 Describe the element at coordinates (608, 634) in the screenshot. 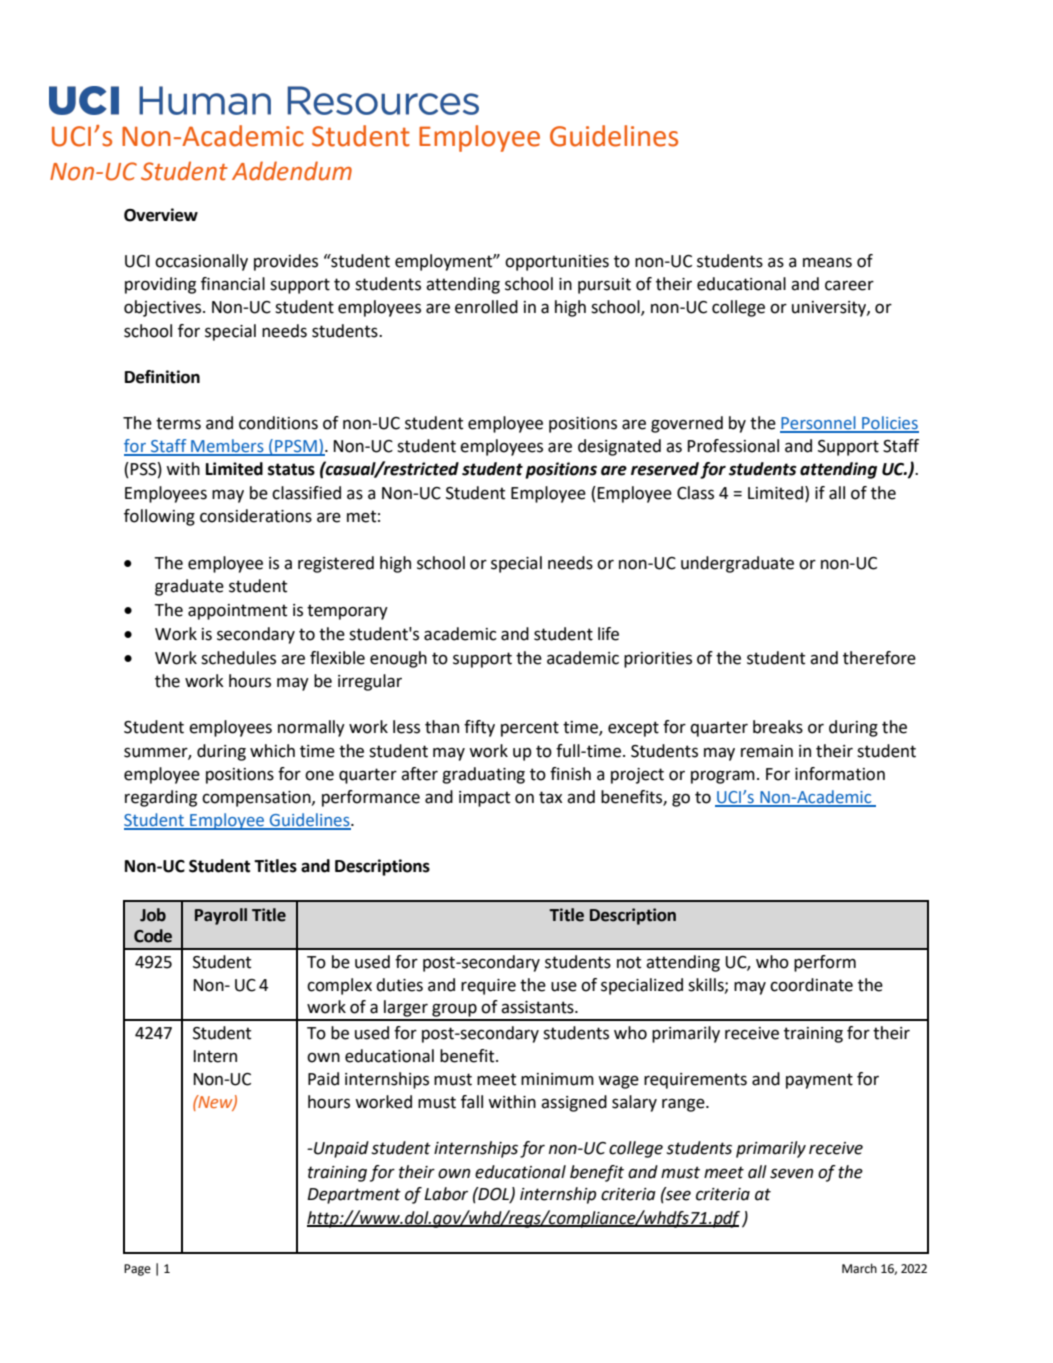

I see `life` at that location.
